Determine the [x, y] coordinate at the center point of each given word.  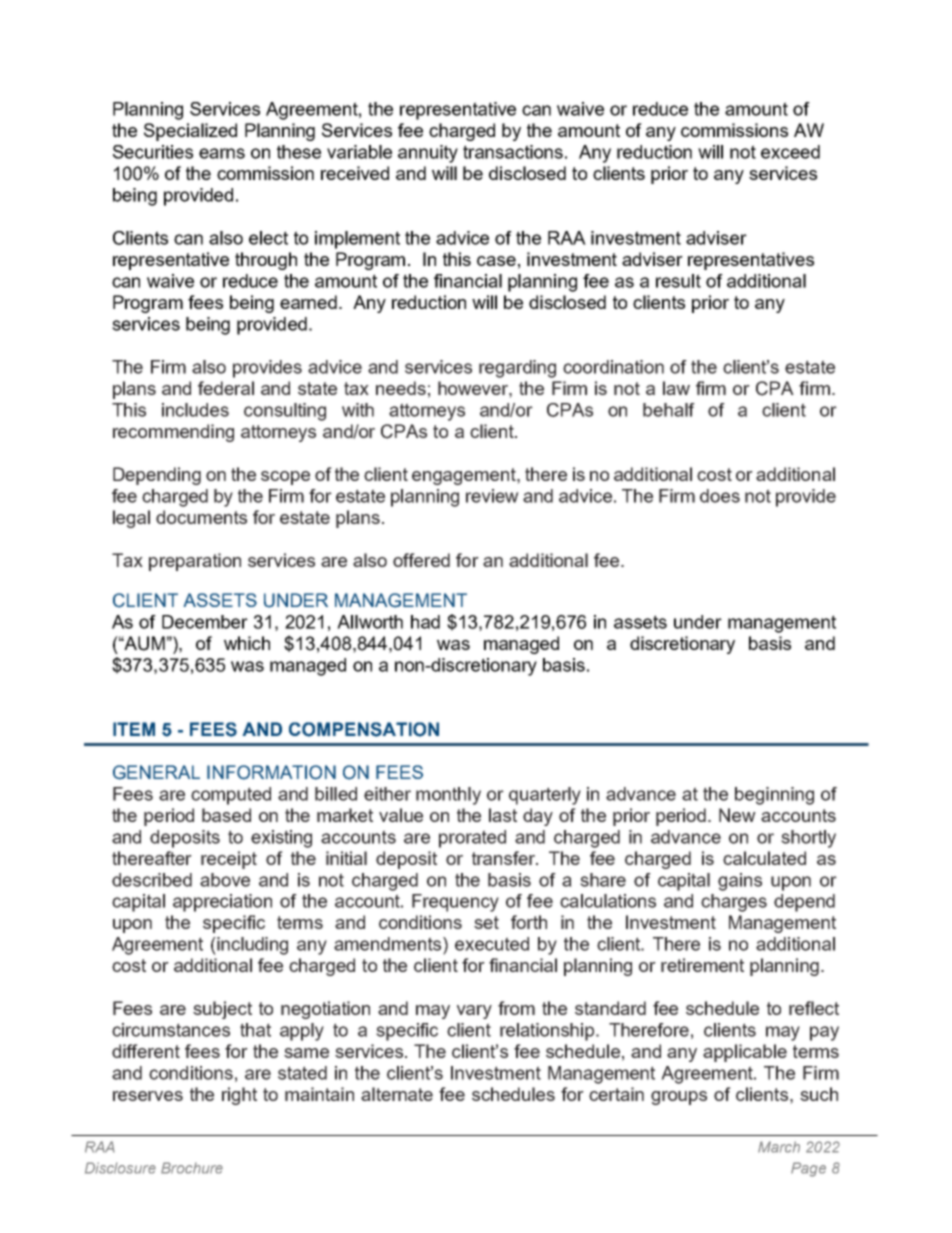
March [779, 1147]
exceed [790, 152]
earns [222, 153]
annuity [428, 154]
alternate [397, 1094]
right [239, 1096]
